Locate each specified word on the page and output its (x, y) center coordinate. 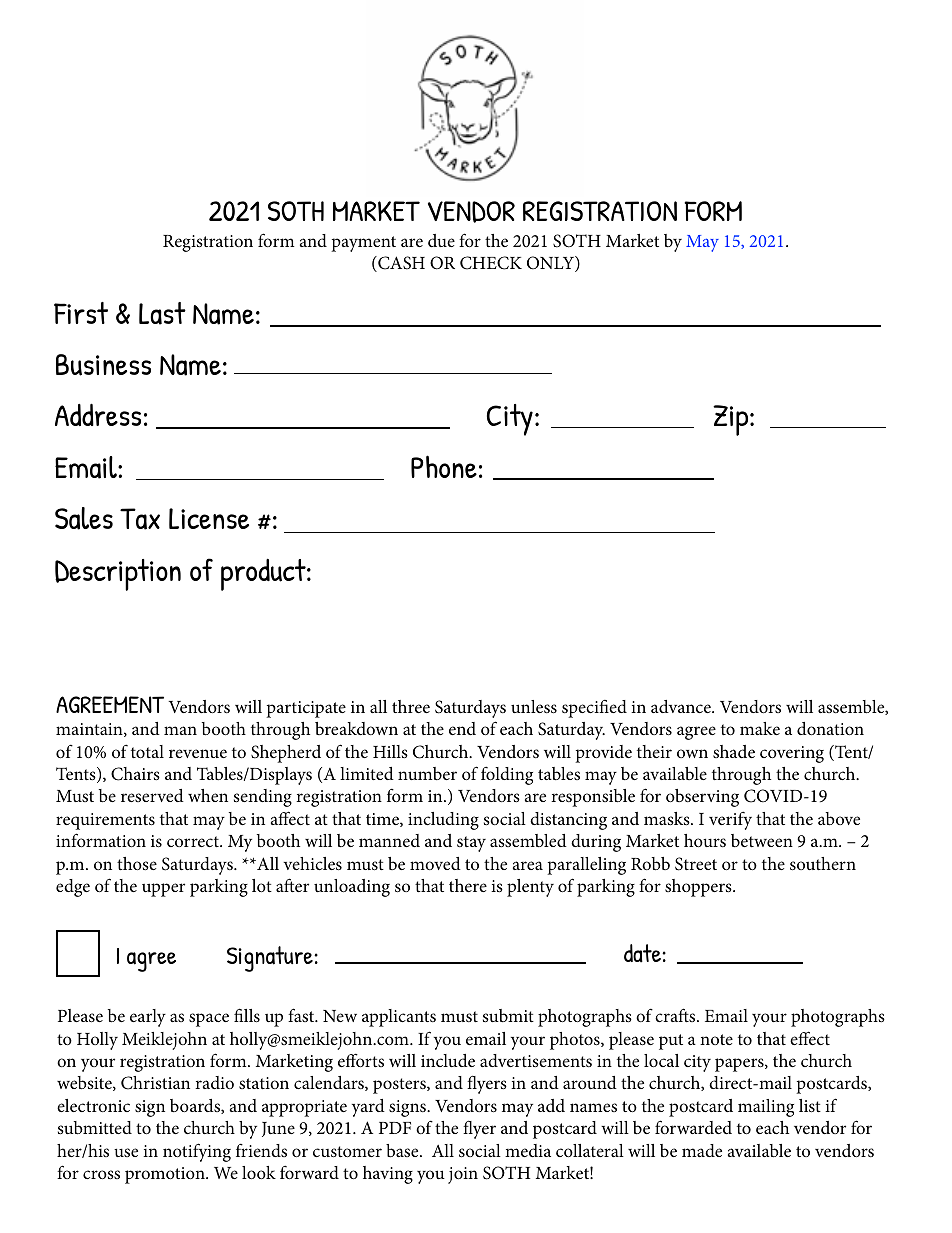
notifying (197, 1152)
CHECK (491, 263)
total (147, 751)
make (760, 728)
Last (162, 313)
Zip (732, 420)
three (411, 706)
